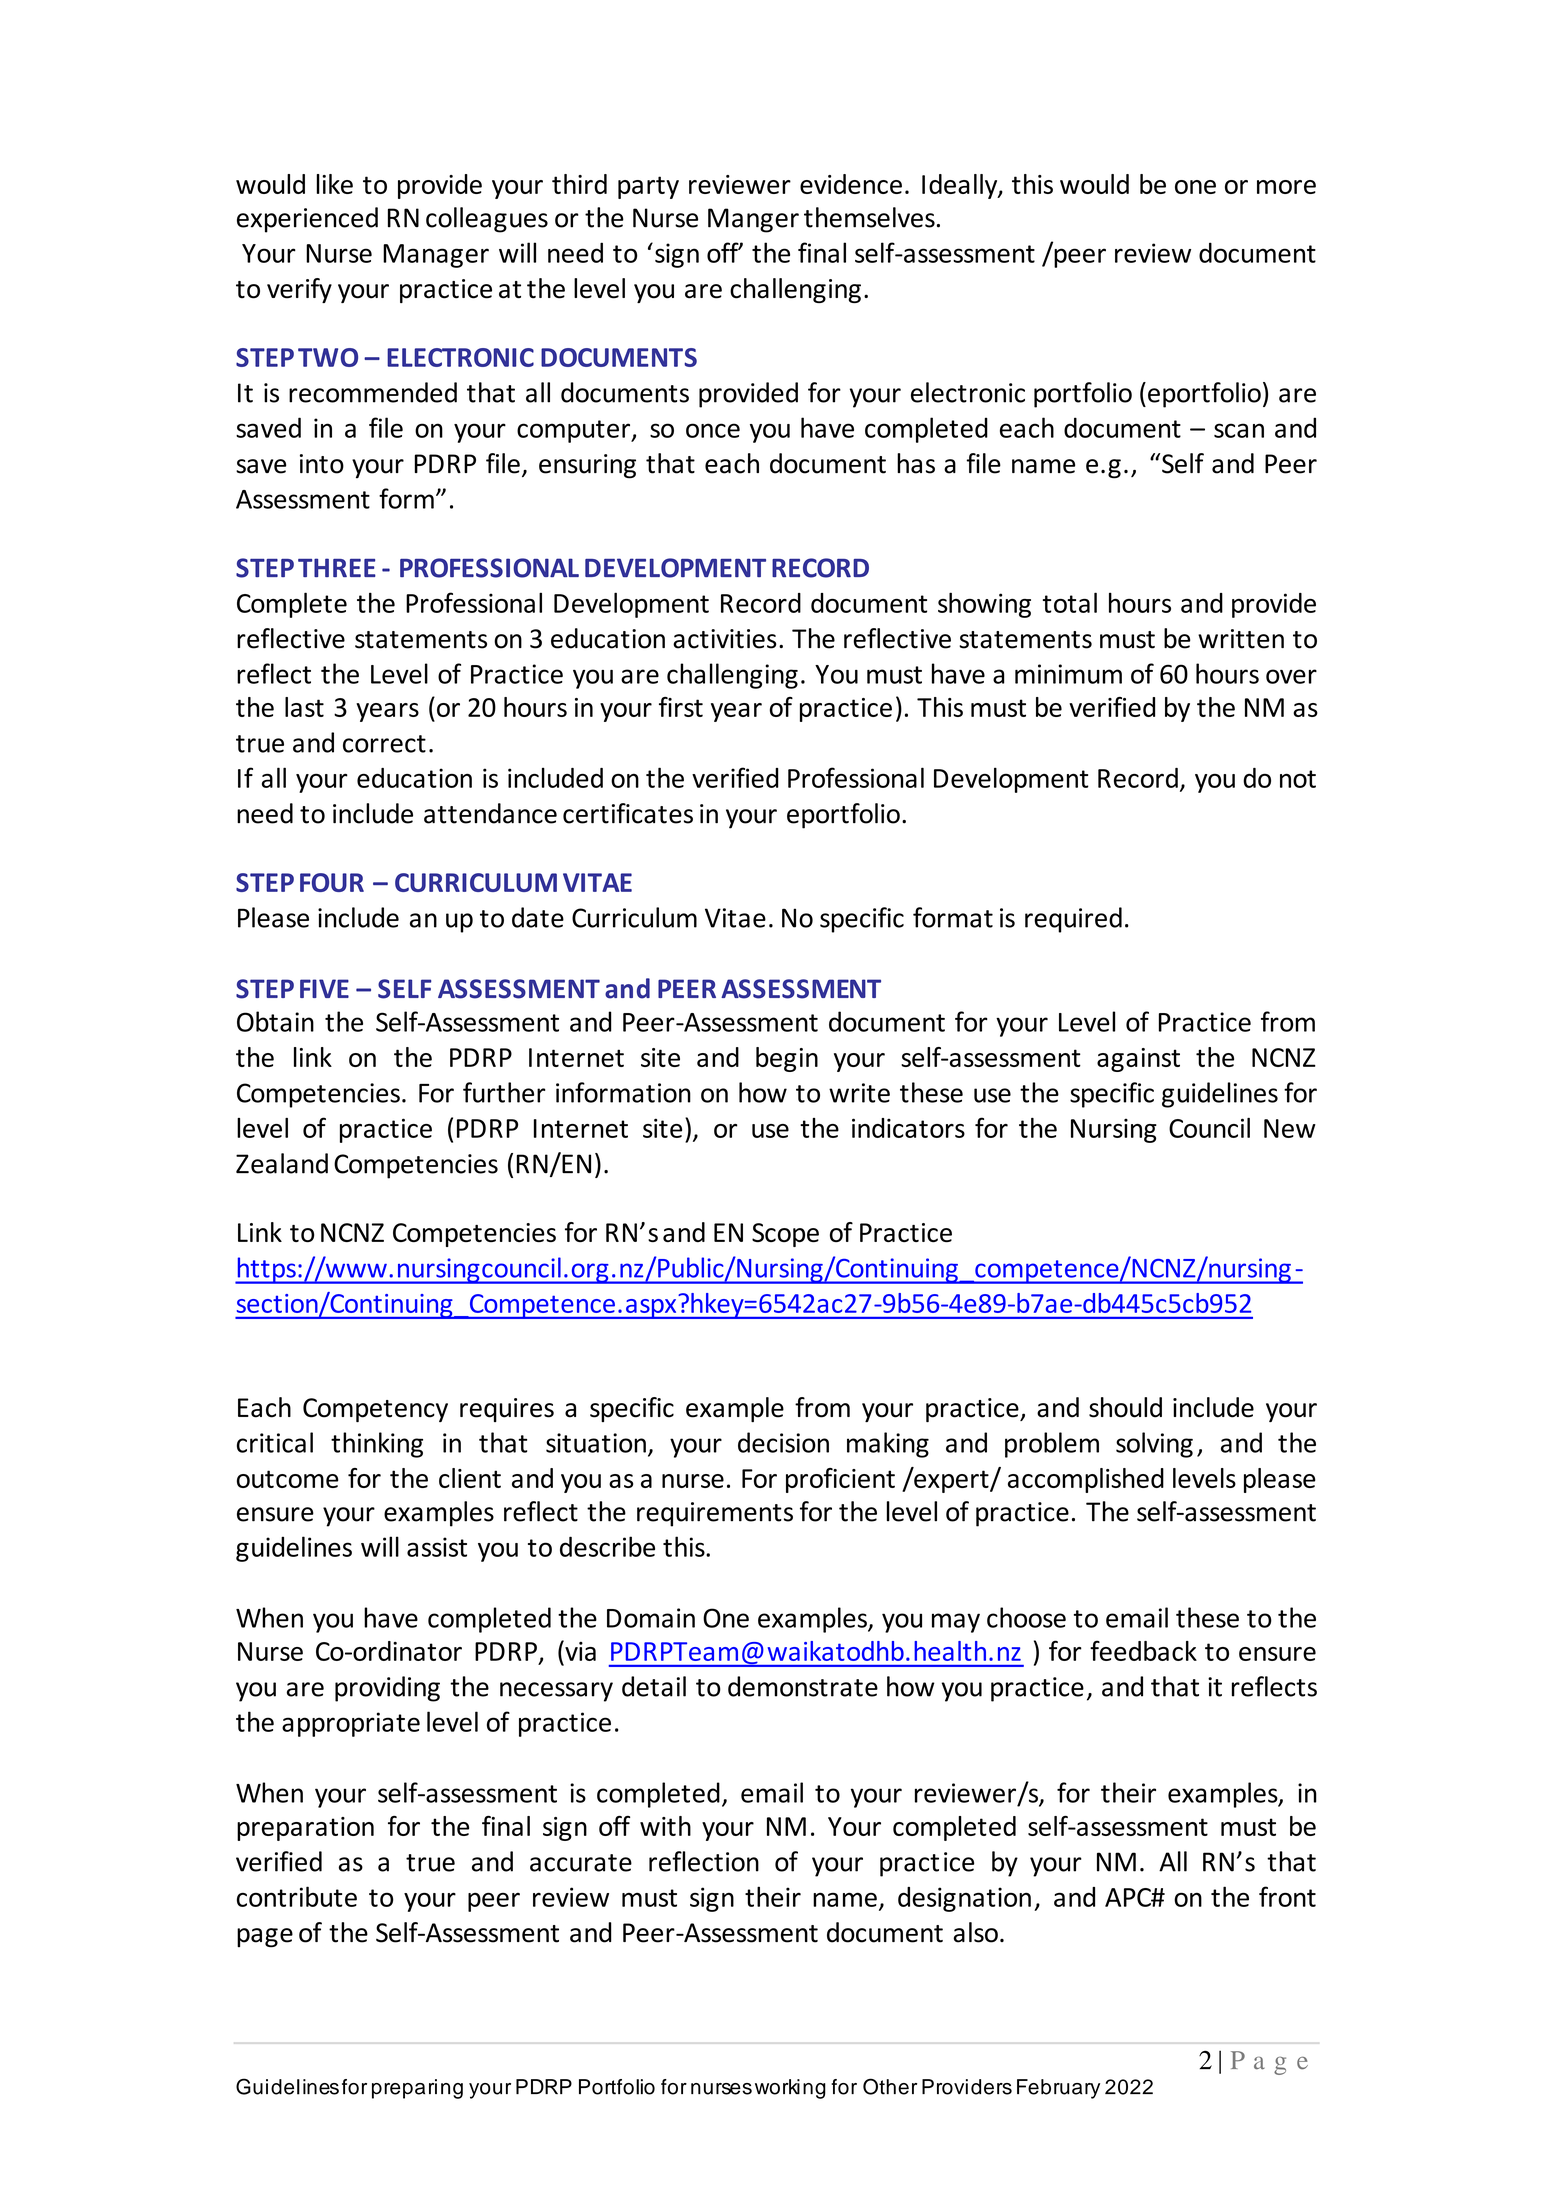  Describe the element at coordinates (377, 1445) in the document. I see `thinking` at that location.
